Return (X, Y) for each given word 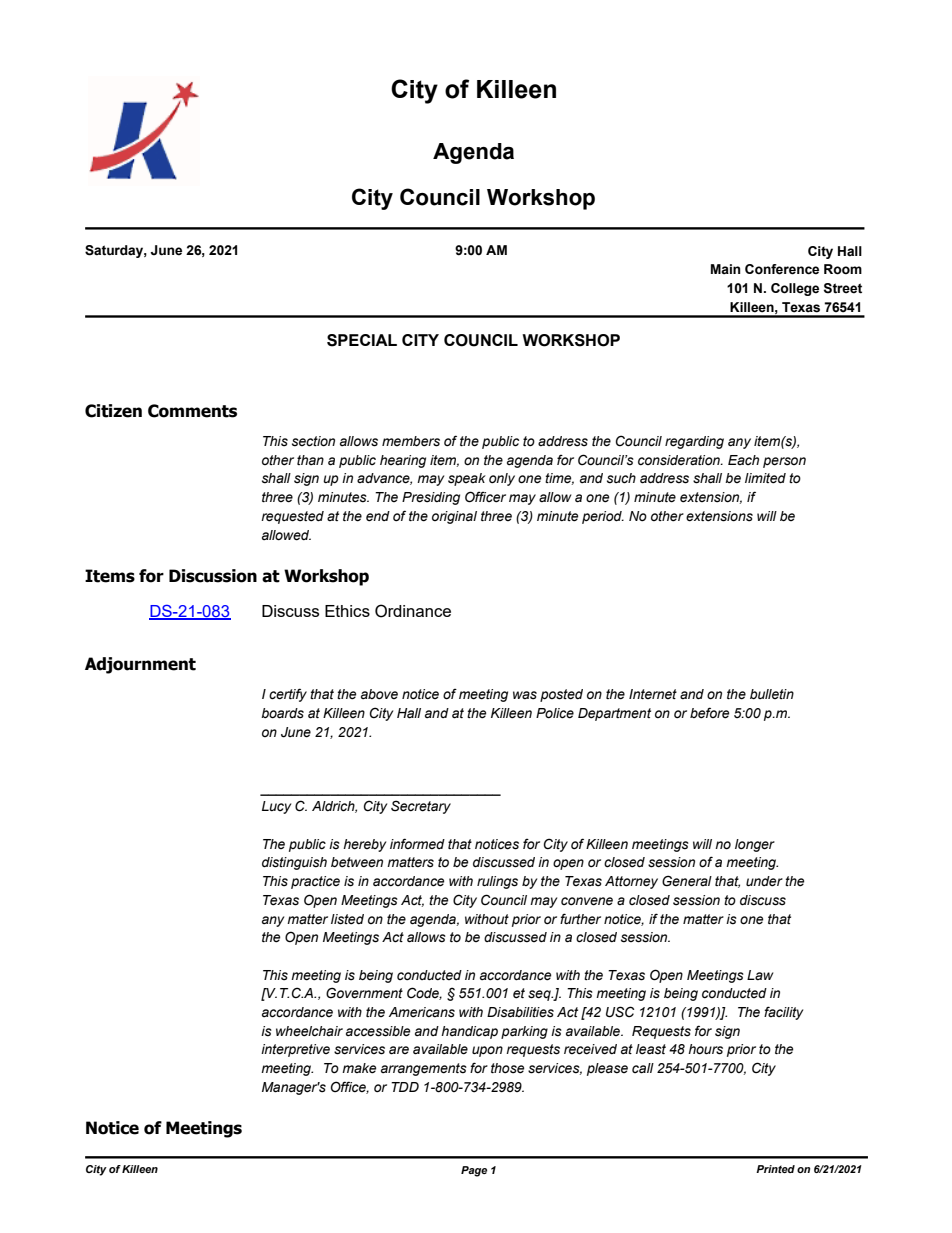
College (795, 289)
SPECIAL (362, 340)
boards (282, 713)
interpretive (295, 1050)
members (411, 441)
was (525, 695)
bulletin (772, 694)
